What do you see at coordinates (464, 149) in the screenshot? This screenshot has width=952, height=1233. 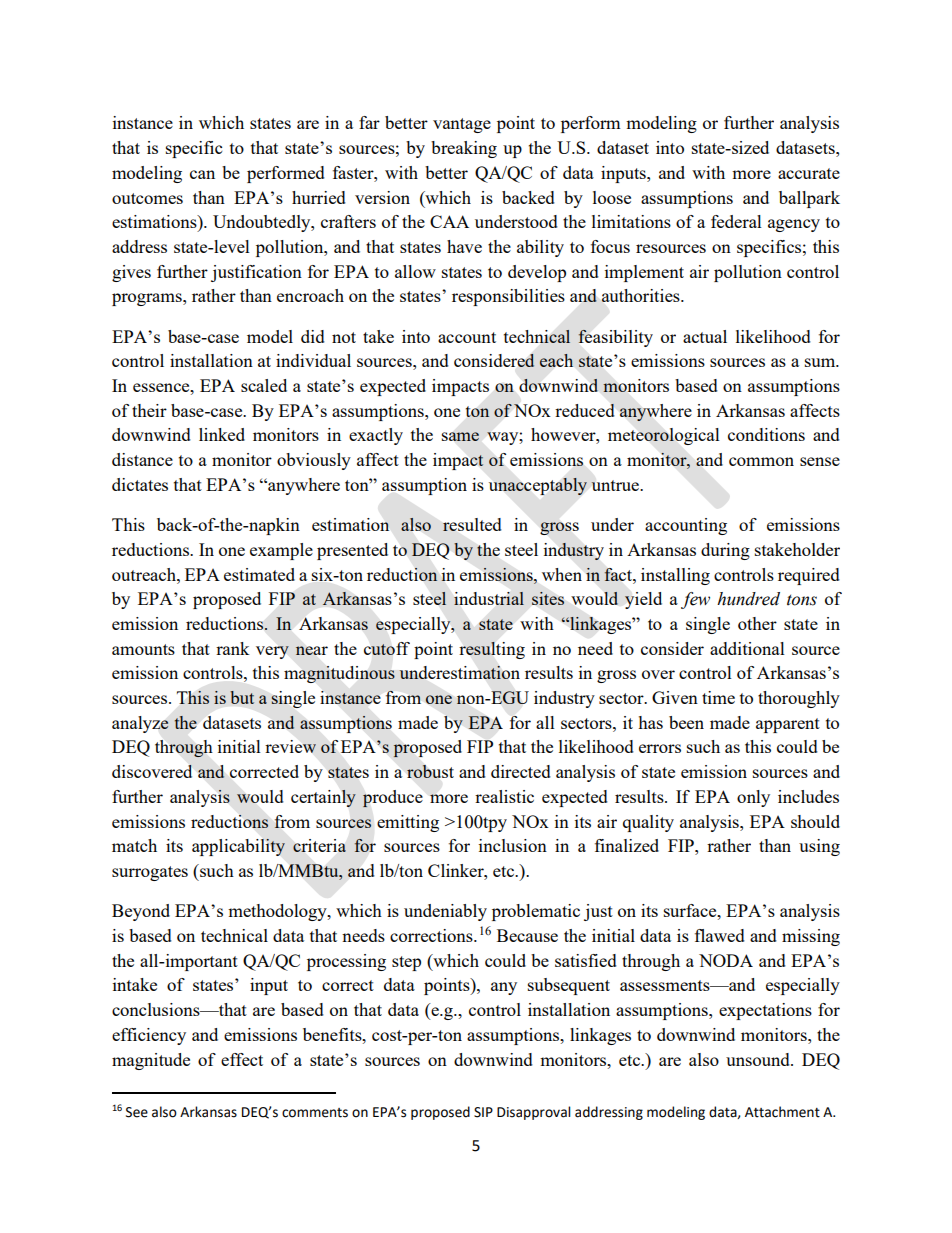 I see `breaking` at bounding box center [464, 149].
